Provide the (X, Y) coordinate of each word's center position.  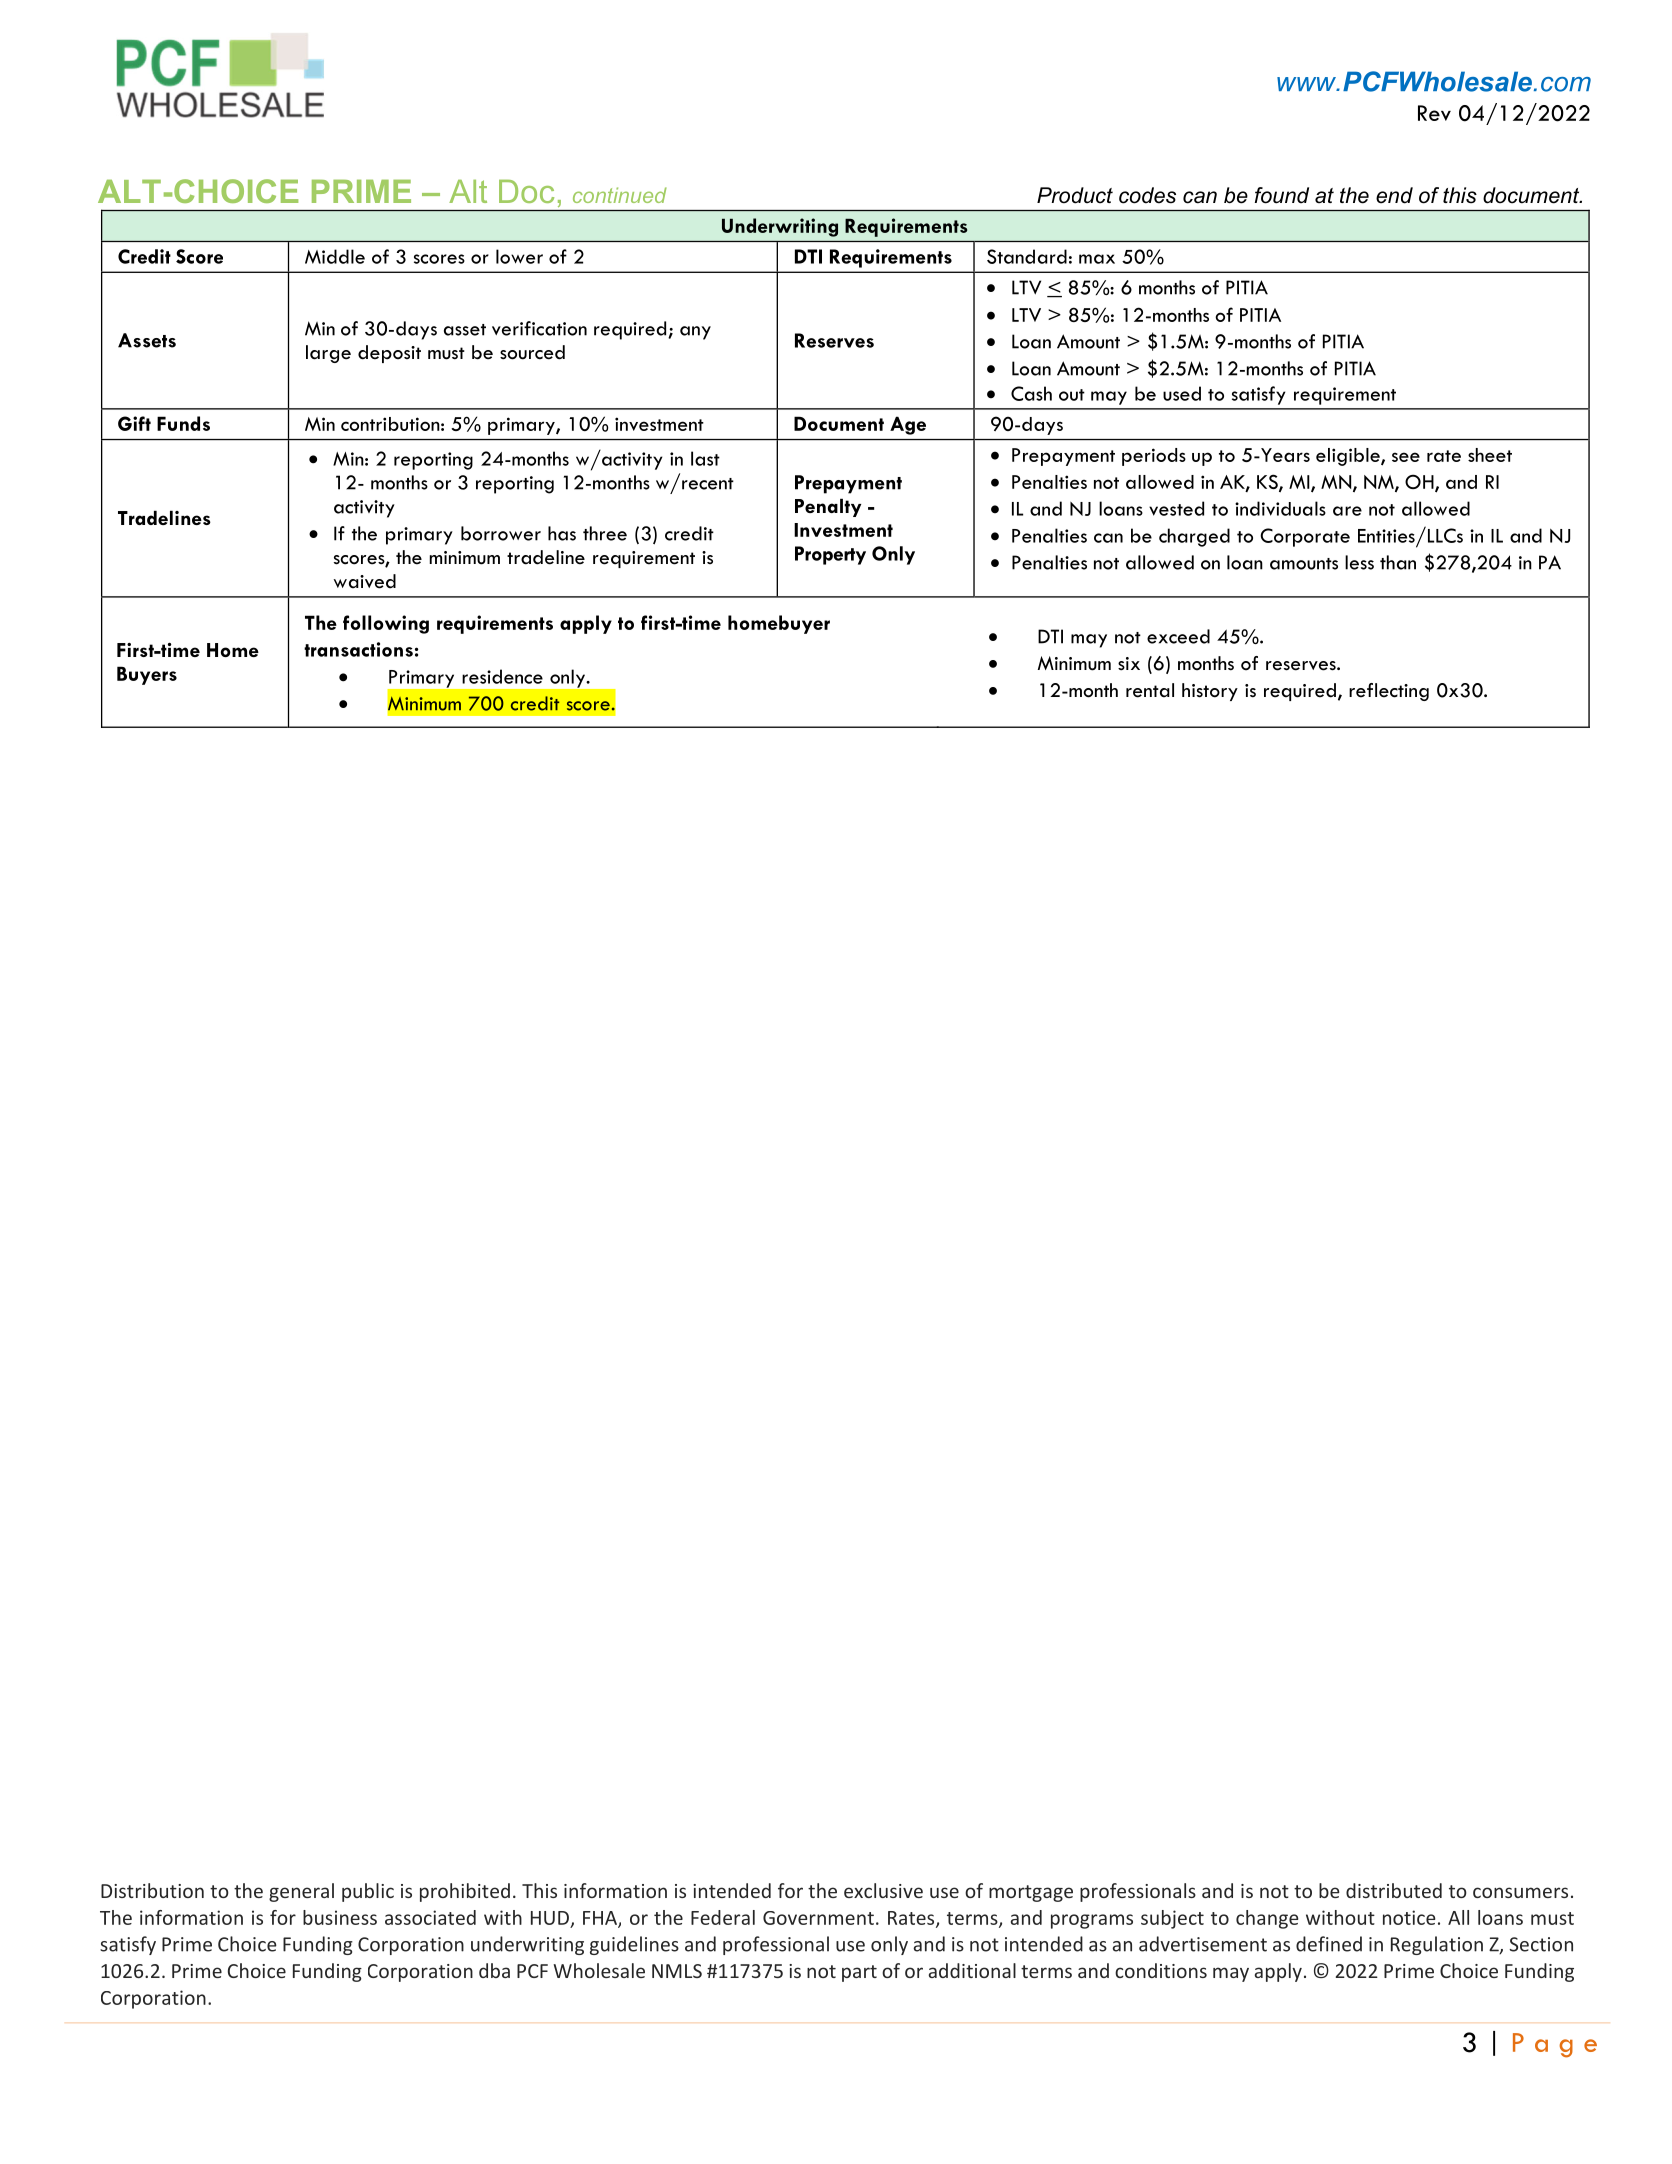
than (1398, 562)
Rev (1434, 113)
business (340, 1917)
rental (1150, 690)
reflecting (1389, 692)
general (301, 1892)
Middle (335, 256)
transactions (358, 649)
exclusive (883, 1890)
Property (830, 555)
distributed (1394, 1890)
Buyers (147, 675)
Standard (1027, 256)
